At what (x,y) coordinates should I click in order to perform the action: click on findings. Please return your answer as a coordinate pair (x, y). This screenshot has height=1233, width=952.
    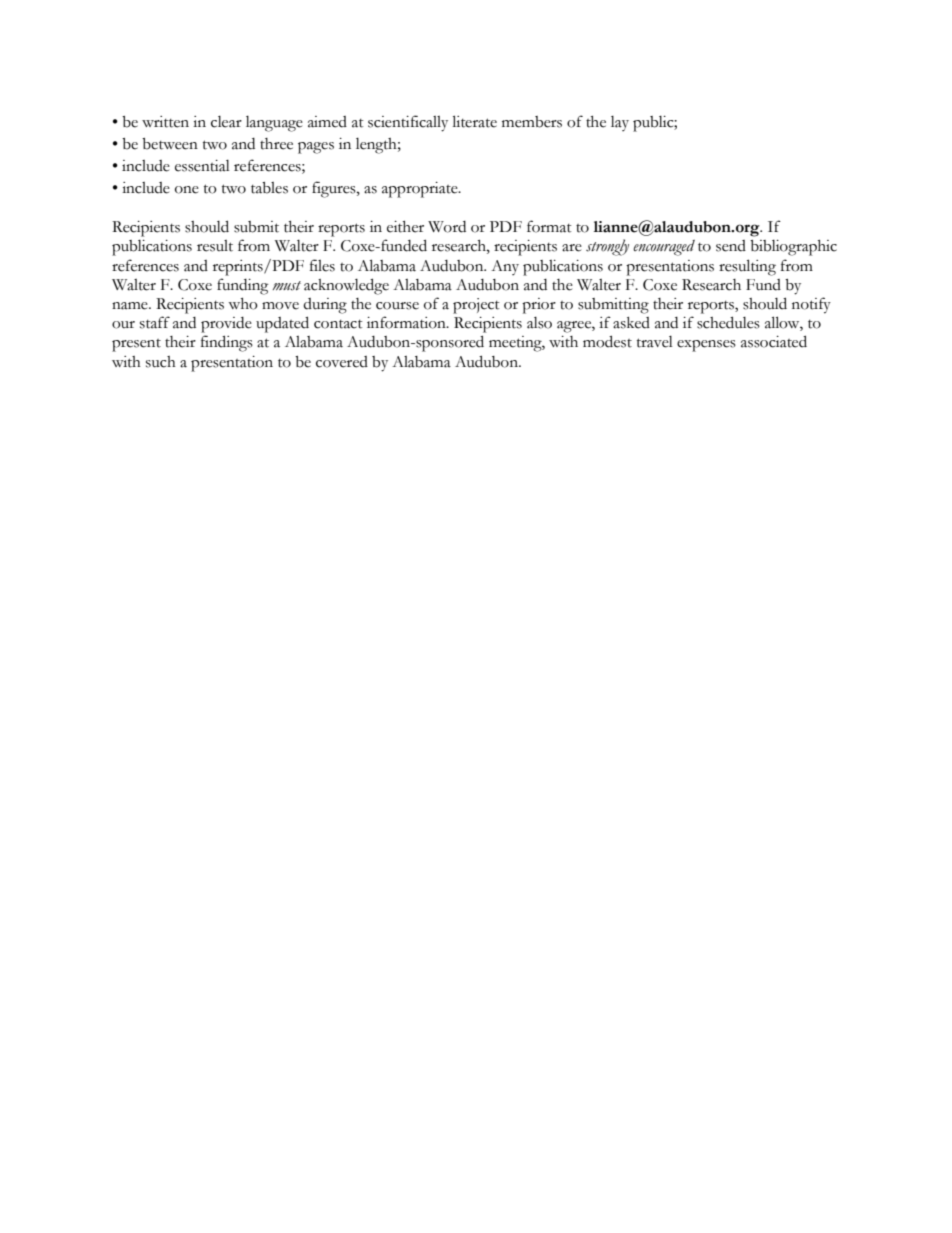
    Looking at the image, I should click on (227, 343).
